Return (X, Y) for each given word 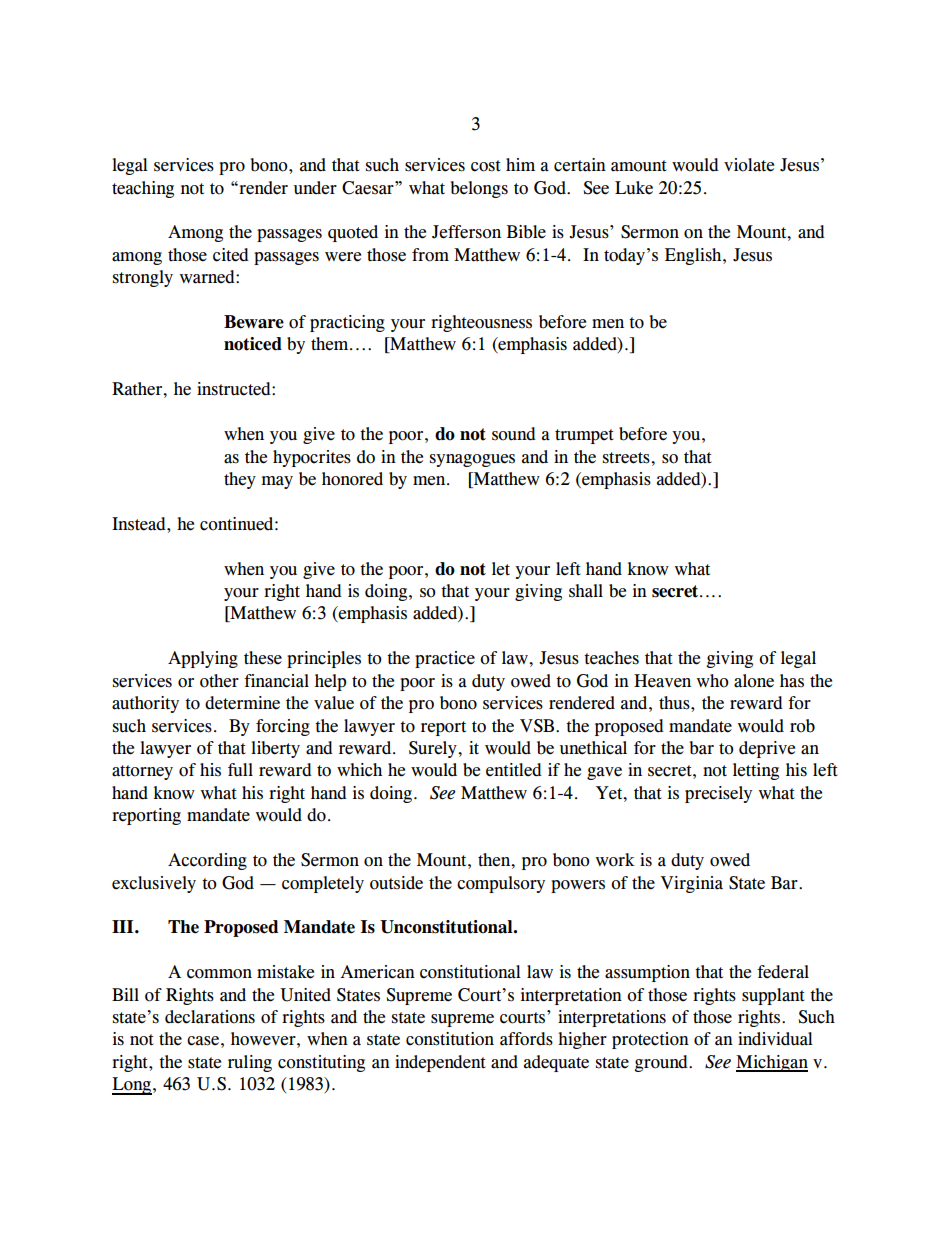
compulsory (501, 884)
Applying (203, 659)
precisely (718, 794)
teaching (143, 189)
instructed (235, 389)
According (207, 861)
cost (486, 166)
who (713, 681)
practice (445, 659)
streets (627, 458)
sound (514, 434)
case (203, 1041)
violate (749, 165)
